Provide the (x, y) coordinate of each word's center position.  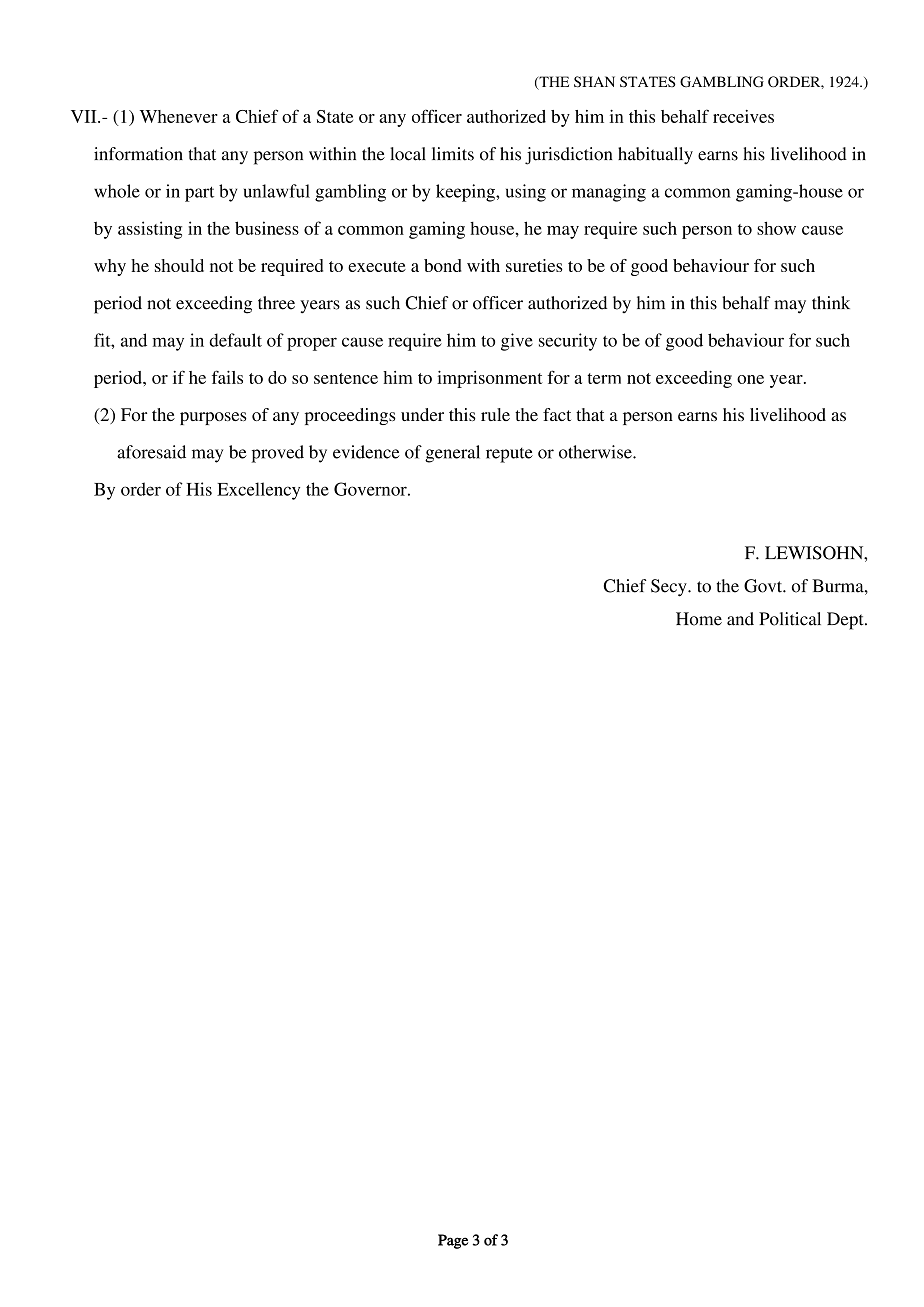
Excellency (258, 491)
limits (453, 154)
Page (453, 1241)
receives (743, 116)
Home (699, 619)
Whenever (179, 116)
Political (790, 619)
